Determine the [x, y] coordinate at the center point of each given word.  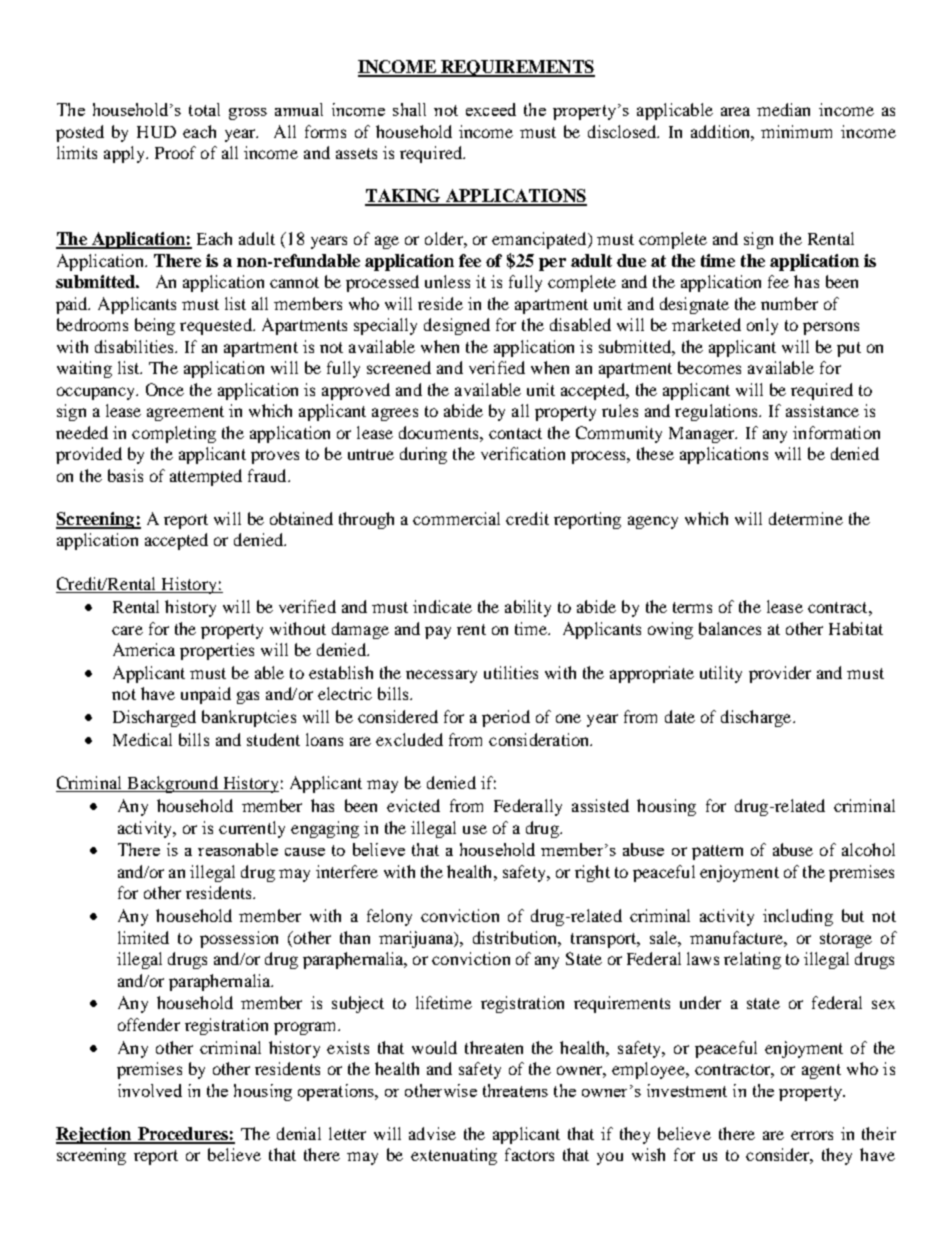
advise [432, 1133]
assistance [822, 410]
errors [812, 1135]
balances [730, 628]
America [144, 649]
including [798, 917]
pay [438, 632]
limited [143, 937]
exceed [491, 109]
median [783, 109]
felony [389, 917]
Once [165, 389]
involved [150, 1090]
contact [515, 433]
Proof [175, 152]
